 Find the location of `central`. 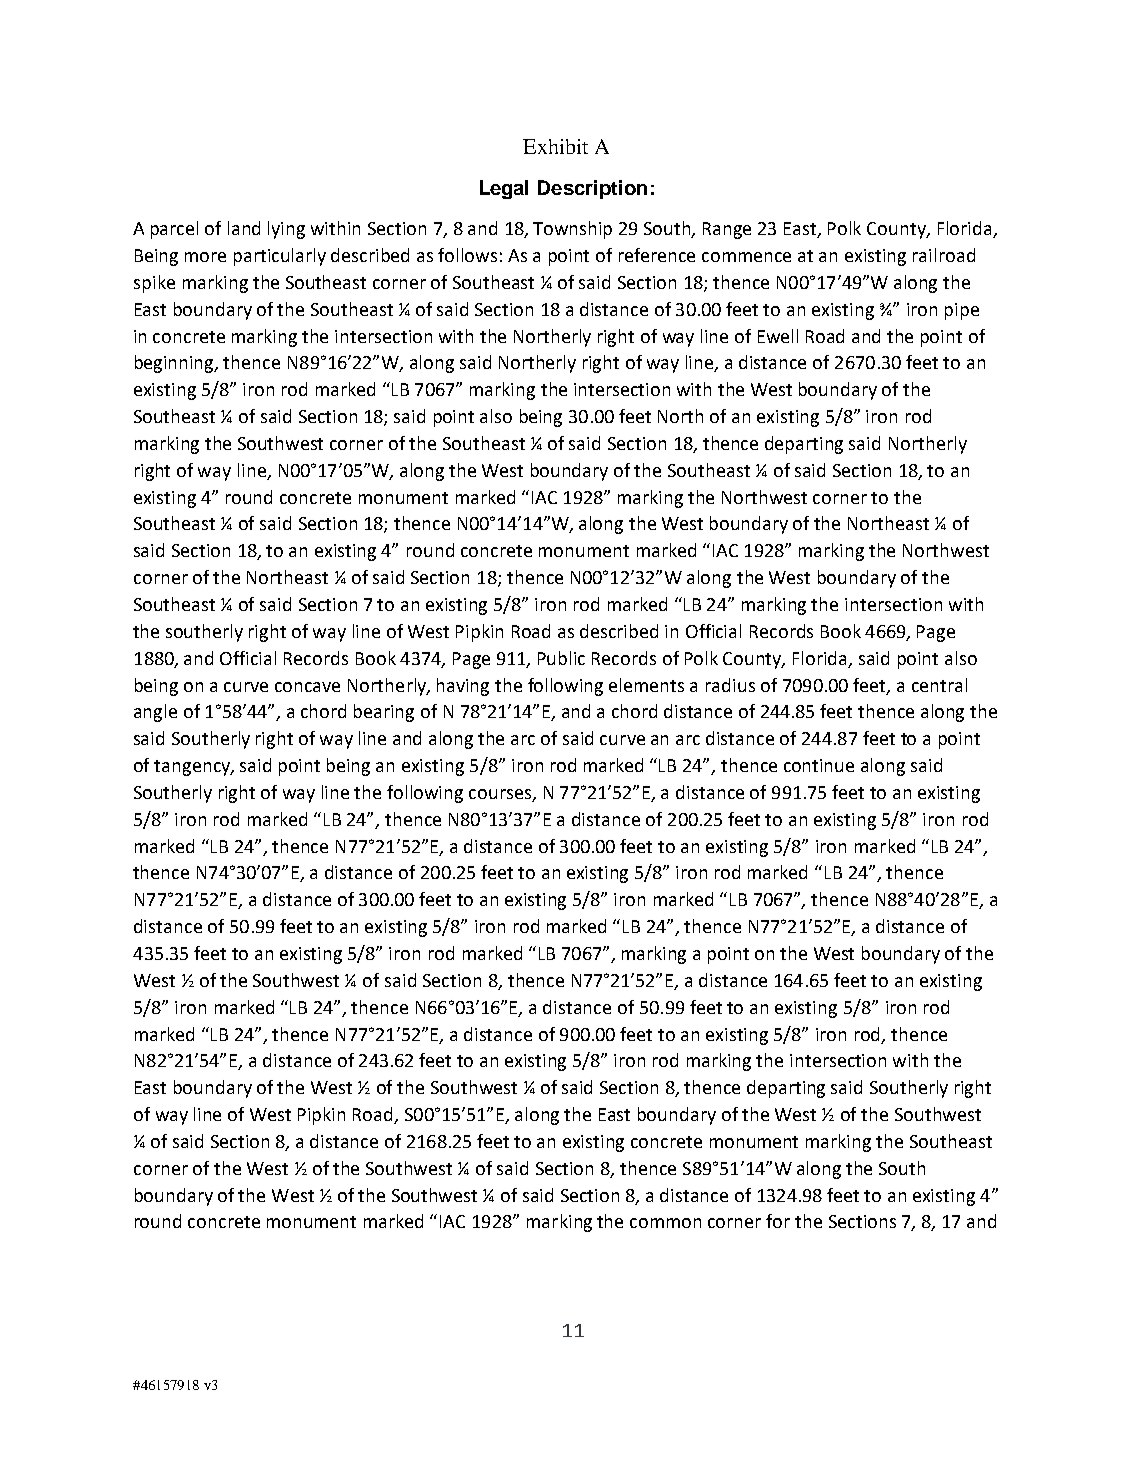

central is located at coordinates (939, 685).
